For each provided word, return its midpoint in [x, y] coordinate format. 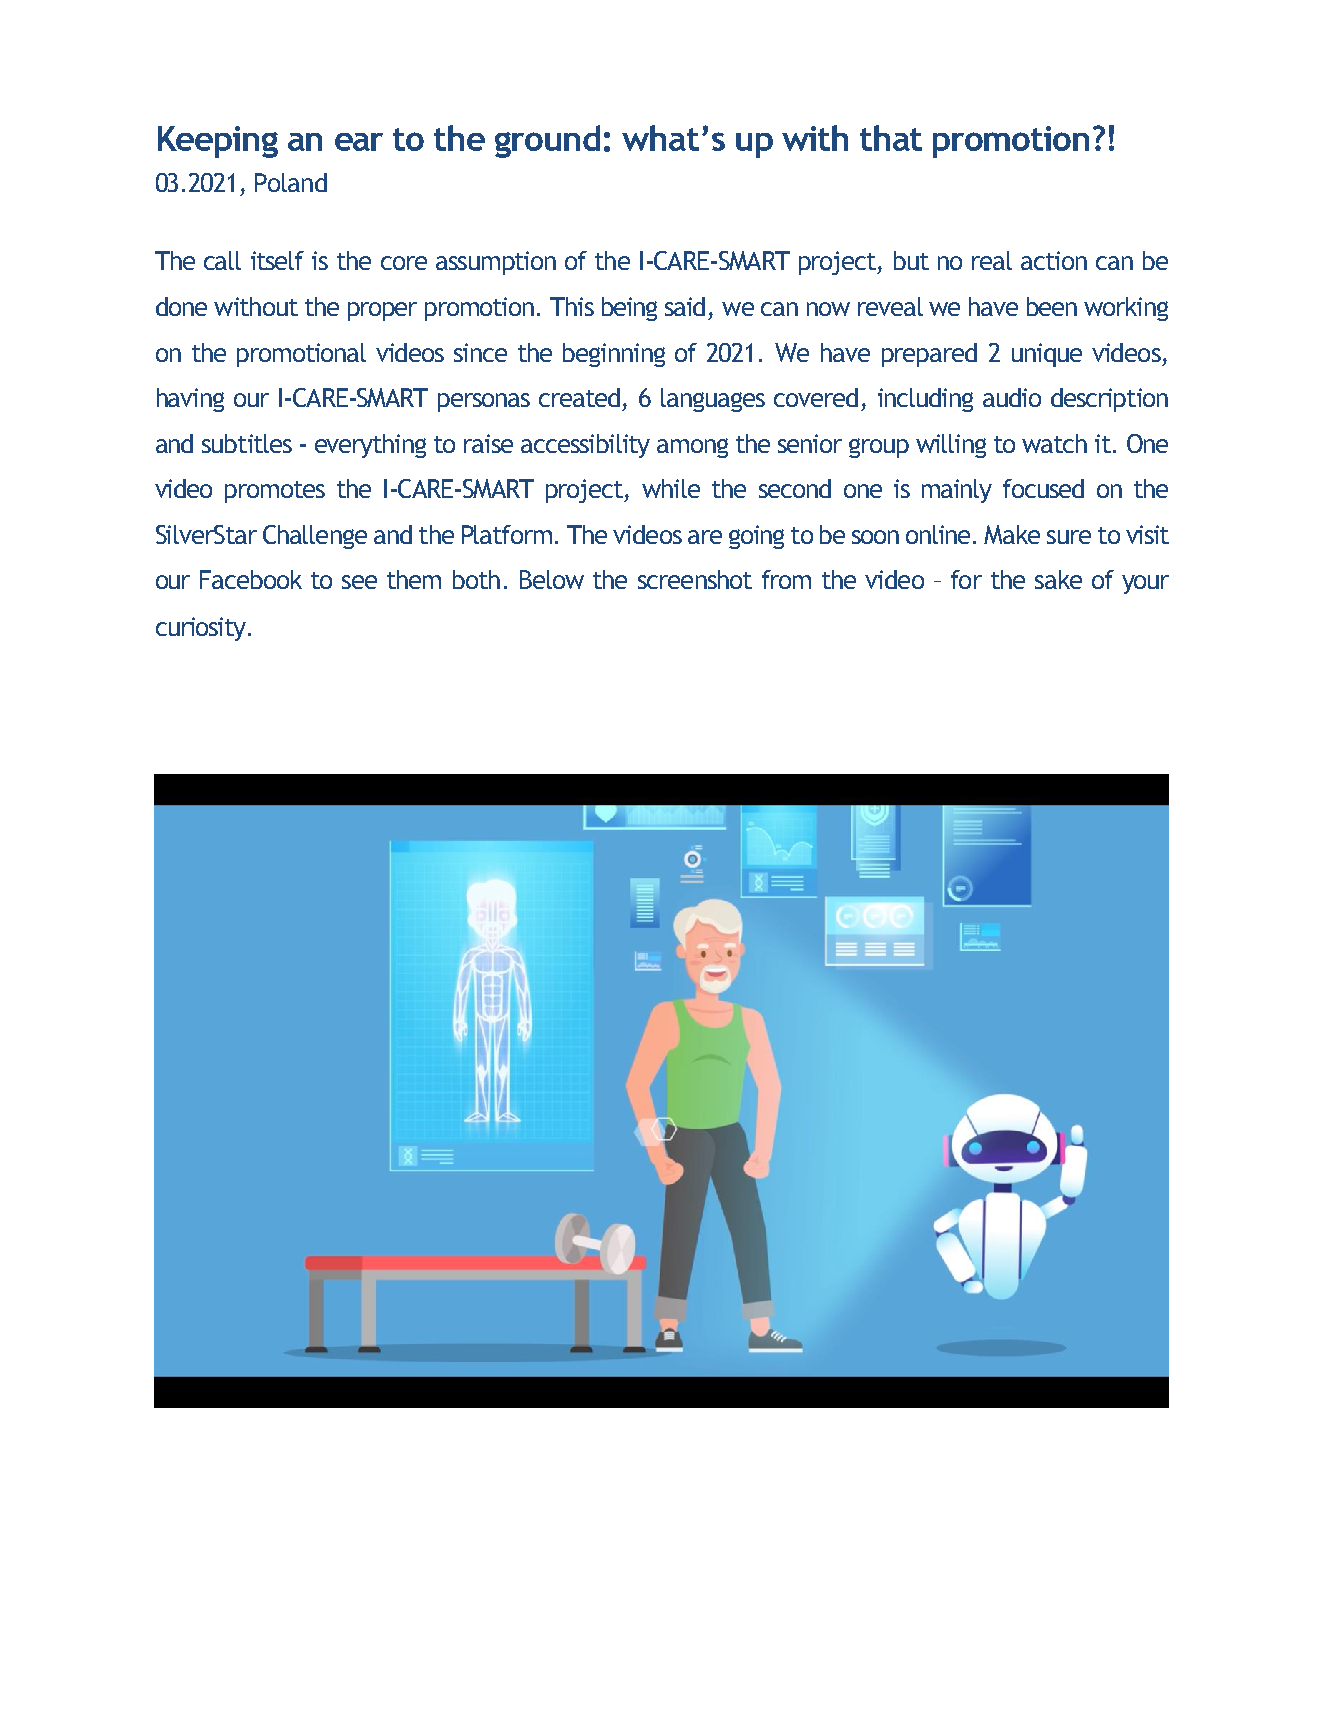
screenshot [695, 579]
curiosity [202, 629]
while [671, 488]
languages [713, 400]
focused [1043, 488]
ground [547, 141]
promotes [275, 492]
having [190, 400]
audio [1012, 397]
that [891, 138]
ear [359, 142]
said [685, 306]
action [1054, 260]
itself [277, 260]
